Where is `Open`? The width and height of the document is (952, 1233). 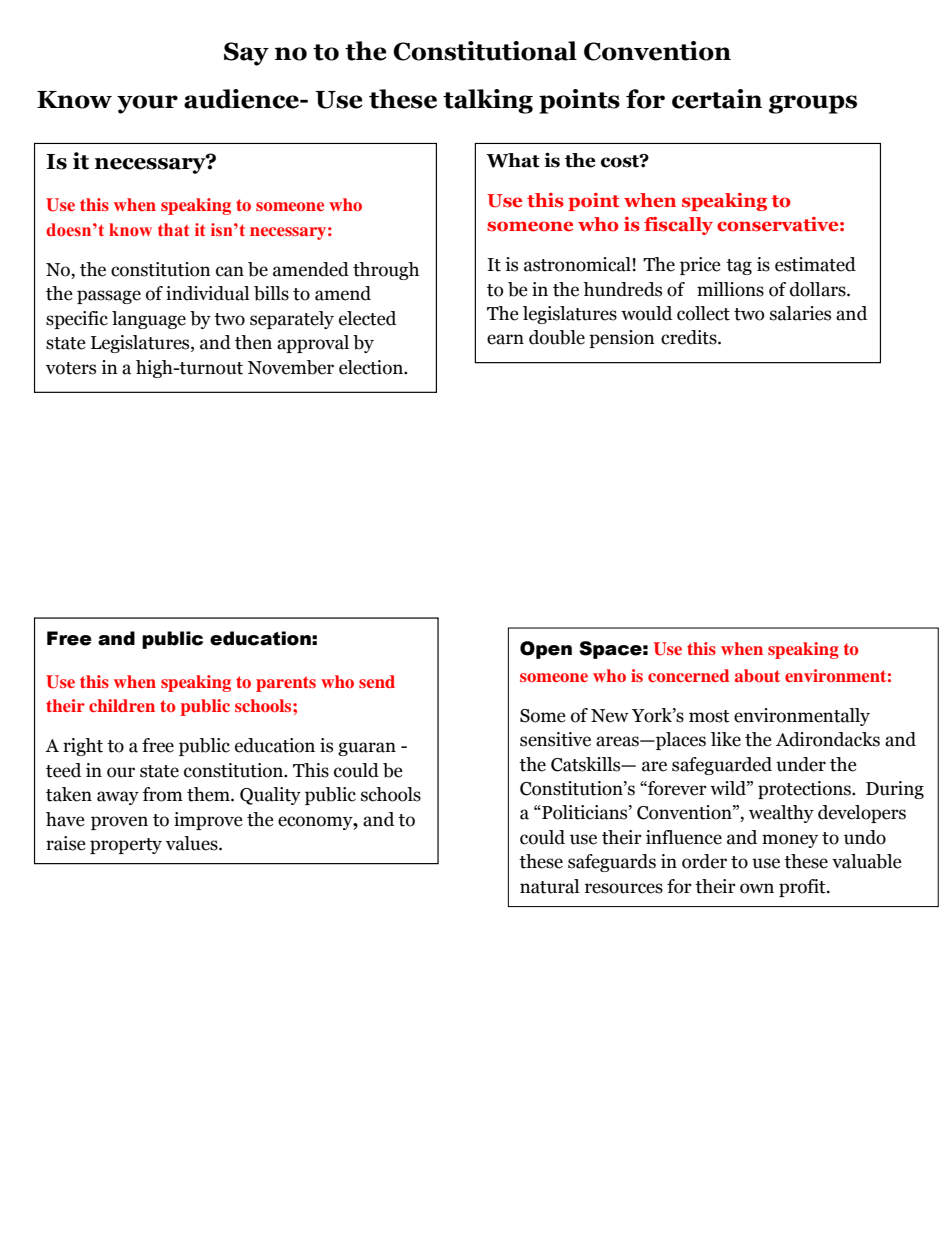
Open is located at coordinates (546, 650).
